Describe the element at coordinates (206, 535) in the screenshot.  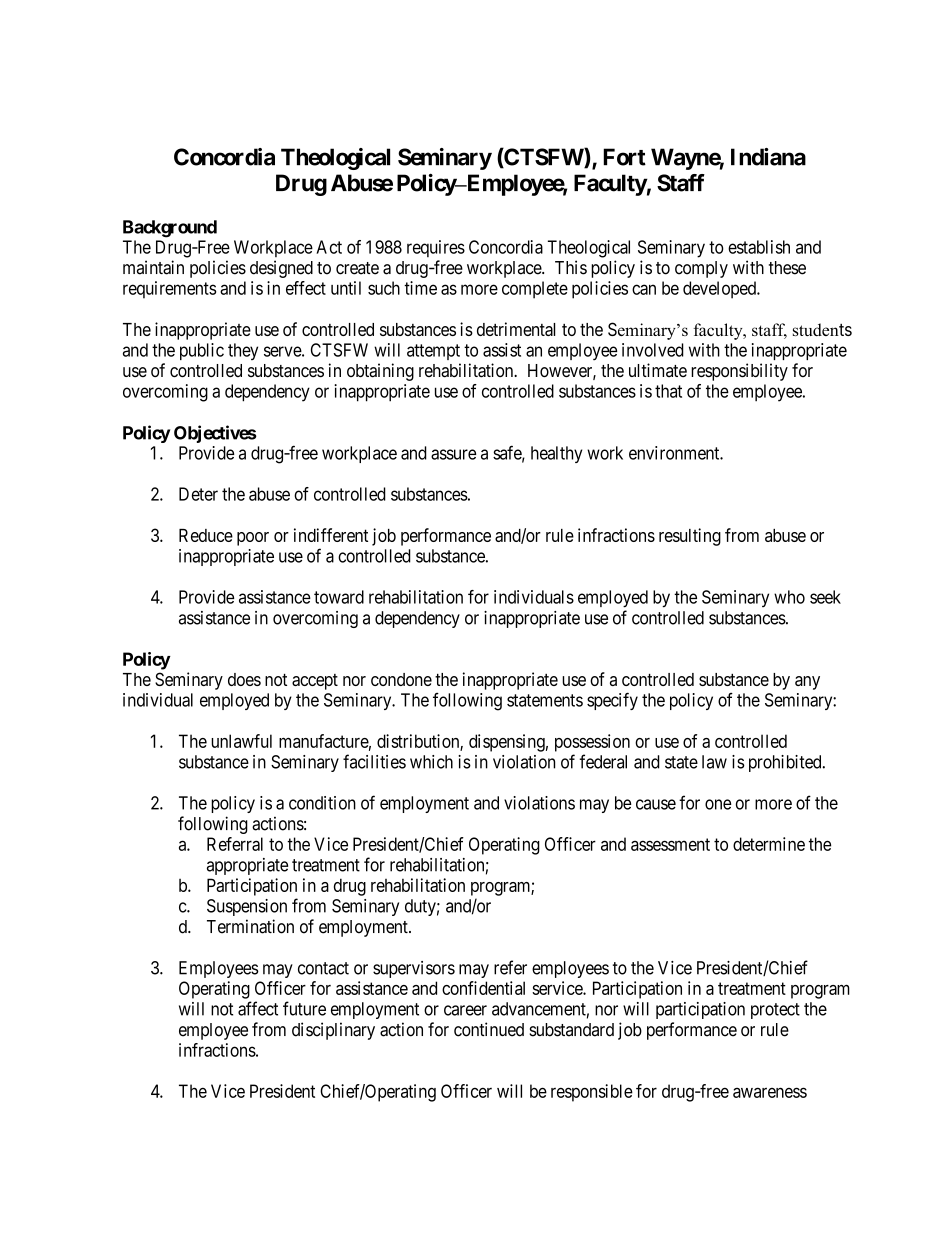
I see `Reduce` at that location.
